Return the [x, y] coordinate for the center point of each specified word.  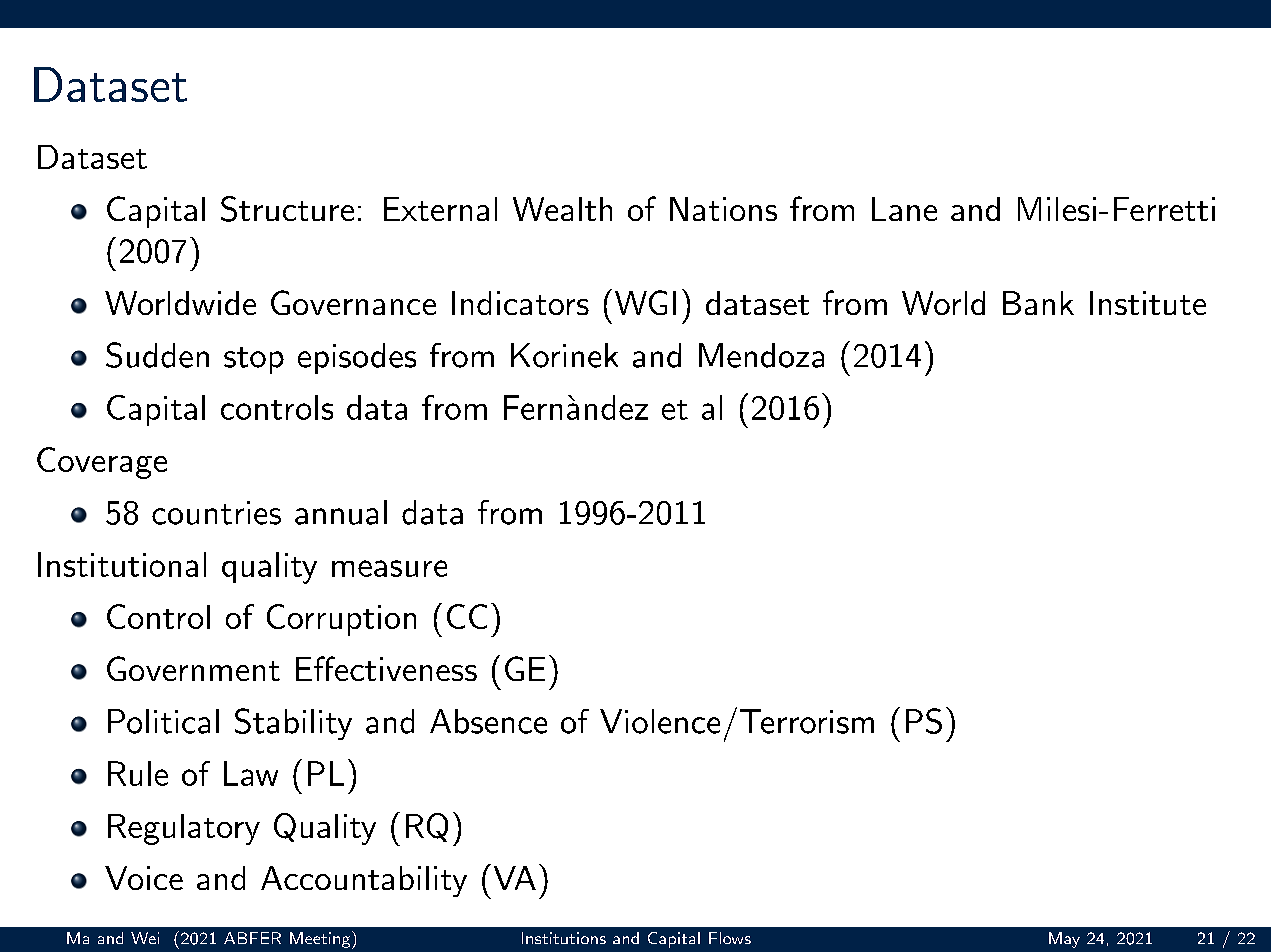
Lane [904, 209]
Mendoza [761, 355]
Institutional [122, 564]
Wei [145, 938]
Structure [287, 209]
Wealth [562, 209]
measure [389, 568]
